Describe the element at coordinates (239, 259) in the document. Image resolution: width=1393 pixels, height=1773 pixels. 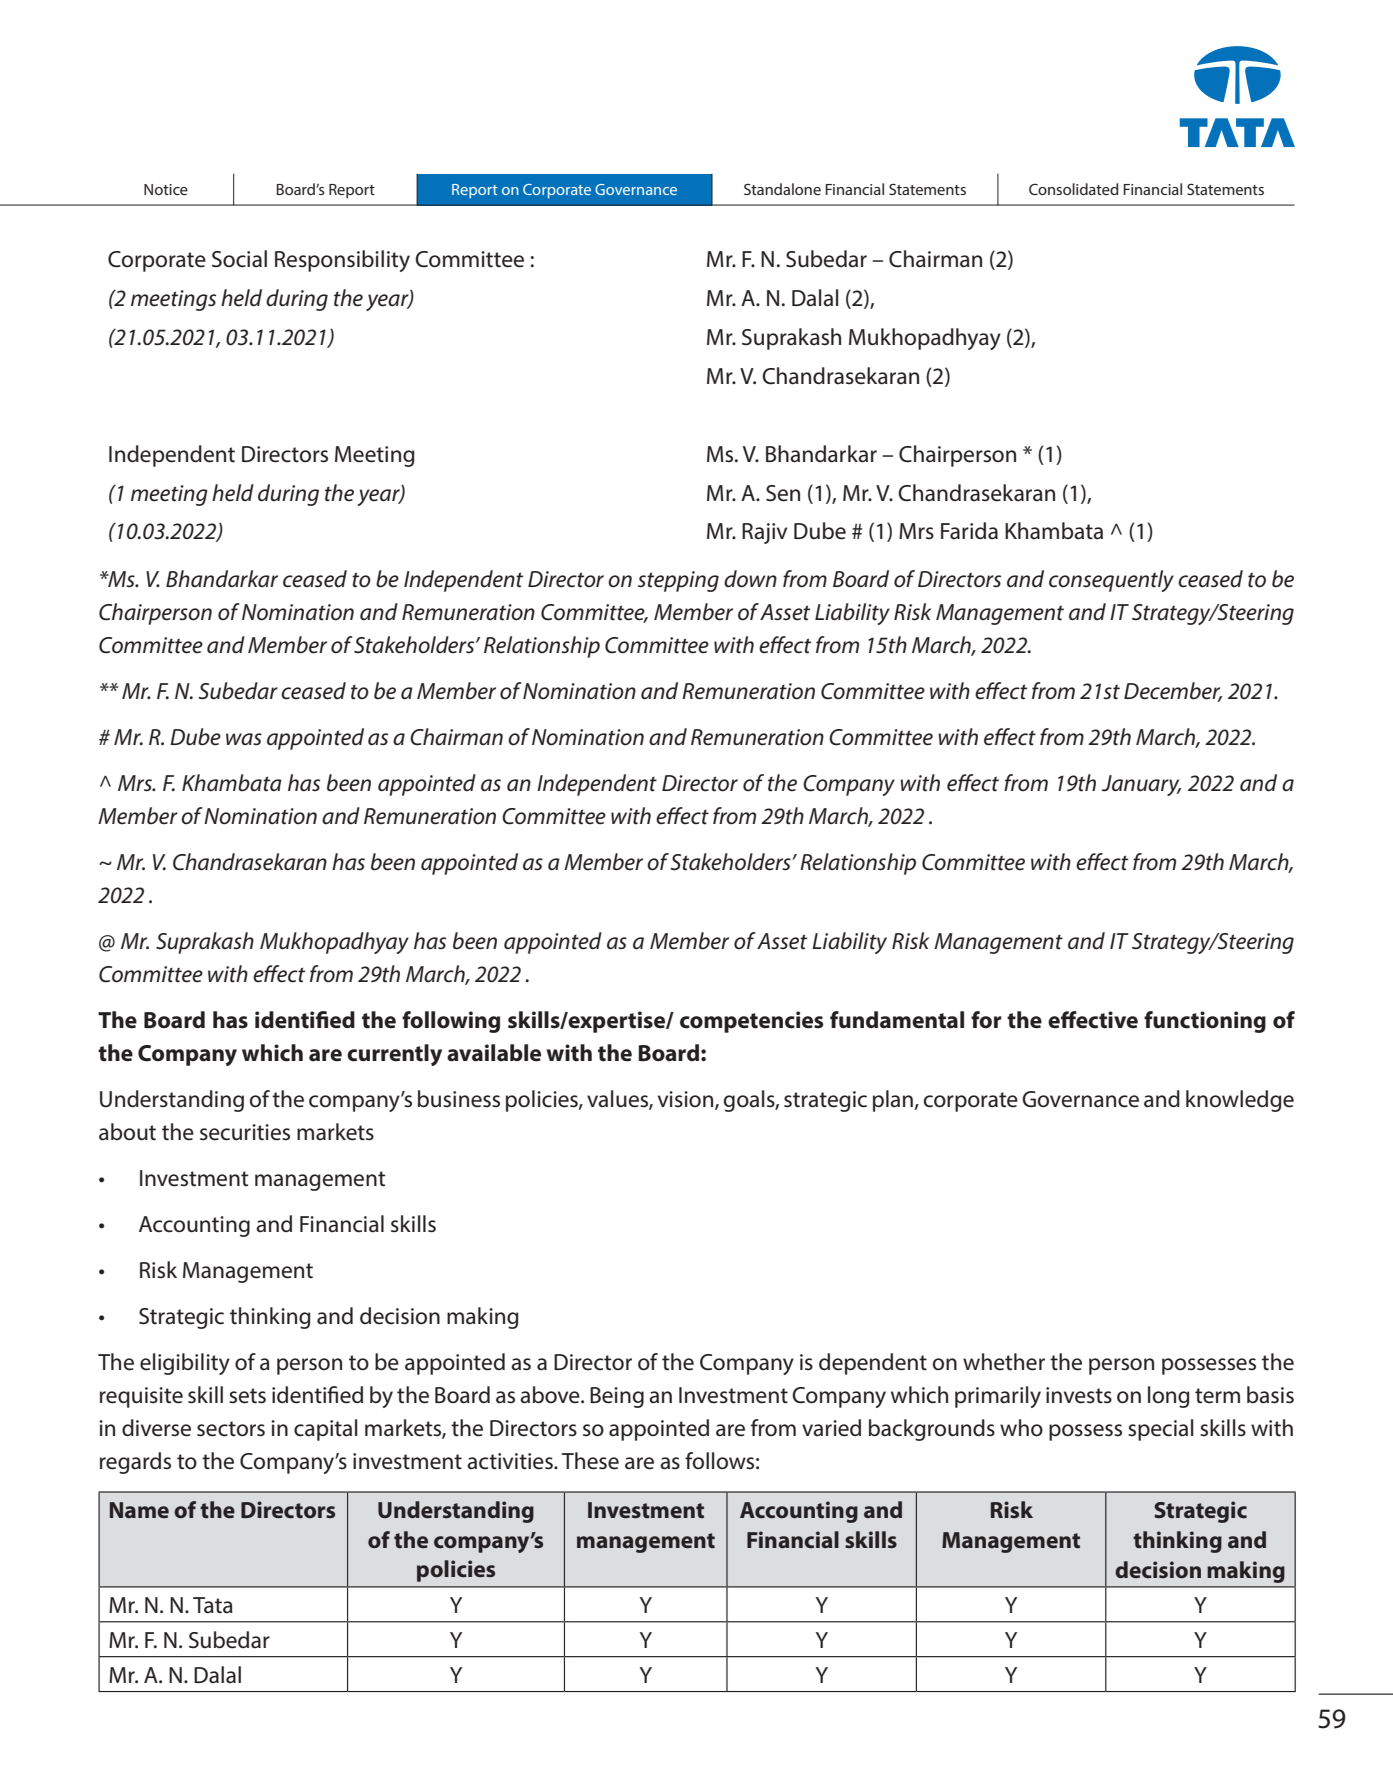
I see `Social` at that location.
